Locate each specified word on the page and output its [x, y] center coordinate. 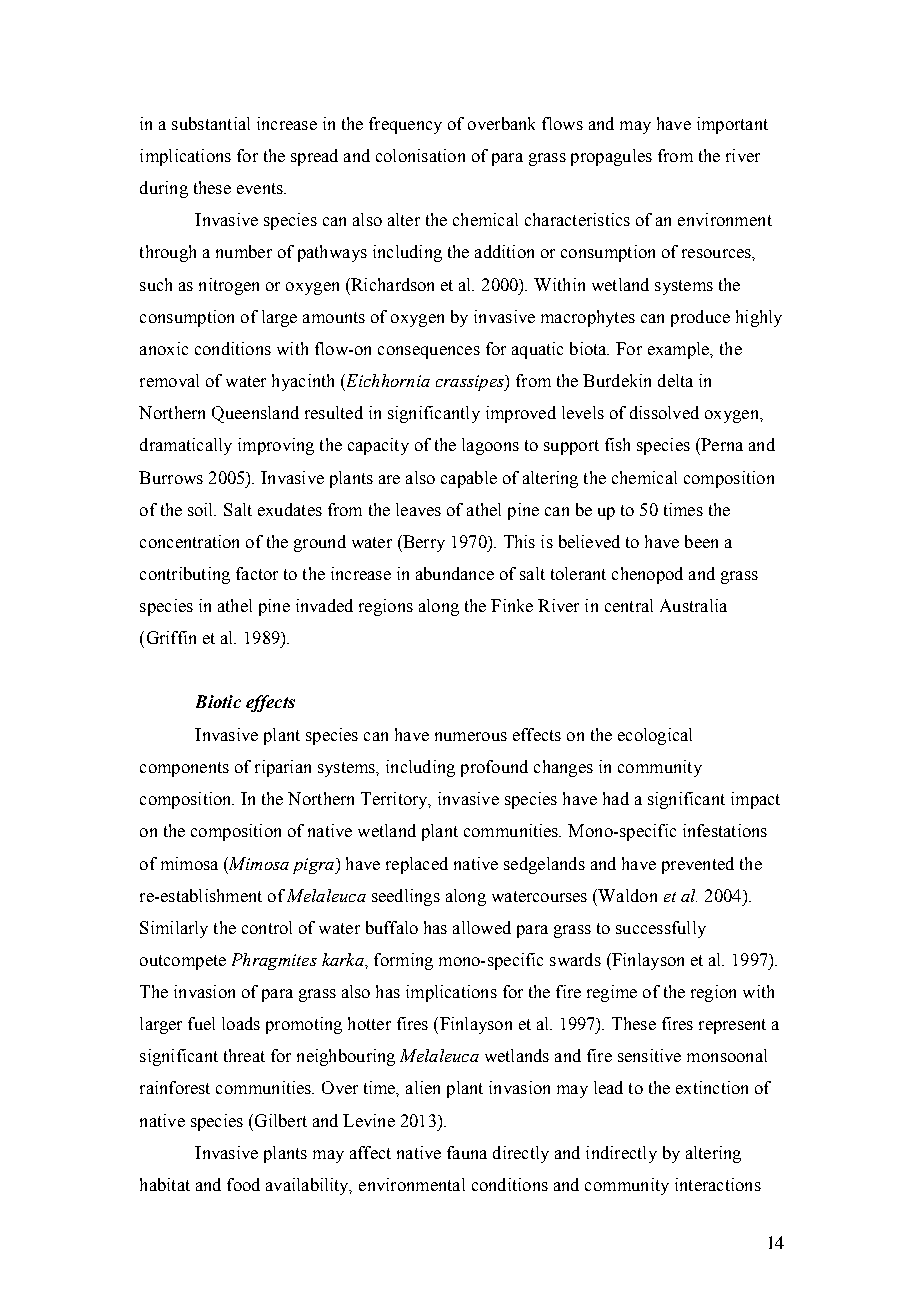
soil [202, 509]
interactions [718, 1184]
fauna [467, 1152]
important [732, 125]
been [701, 541]
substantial [211, 123]
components [184, 769]
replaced [417, 865]
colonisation [420, 155]
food [243, 1184]
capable [469, 479]
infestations [725, 830]
